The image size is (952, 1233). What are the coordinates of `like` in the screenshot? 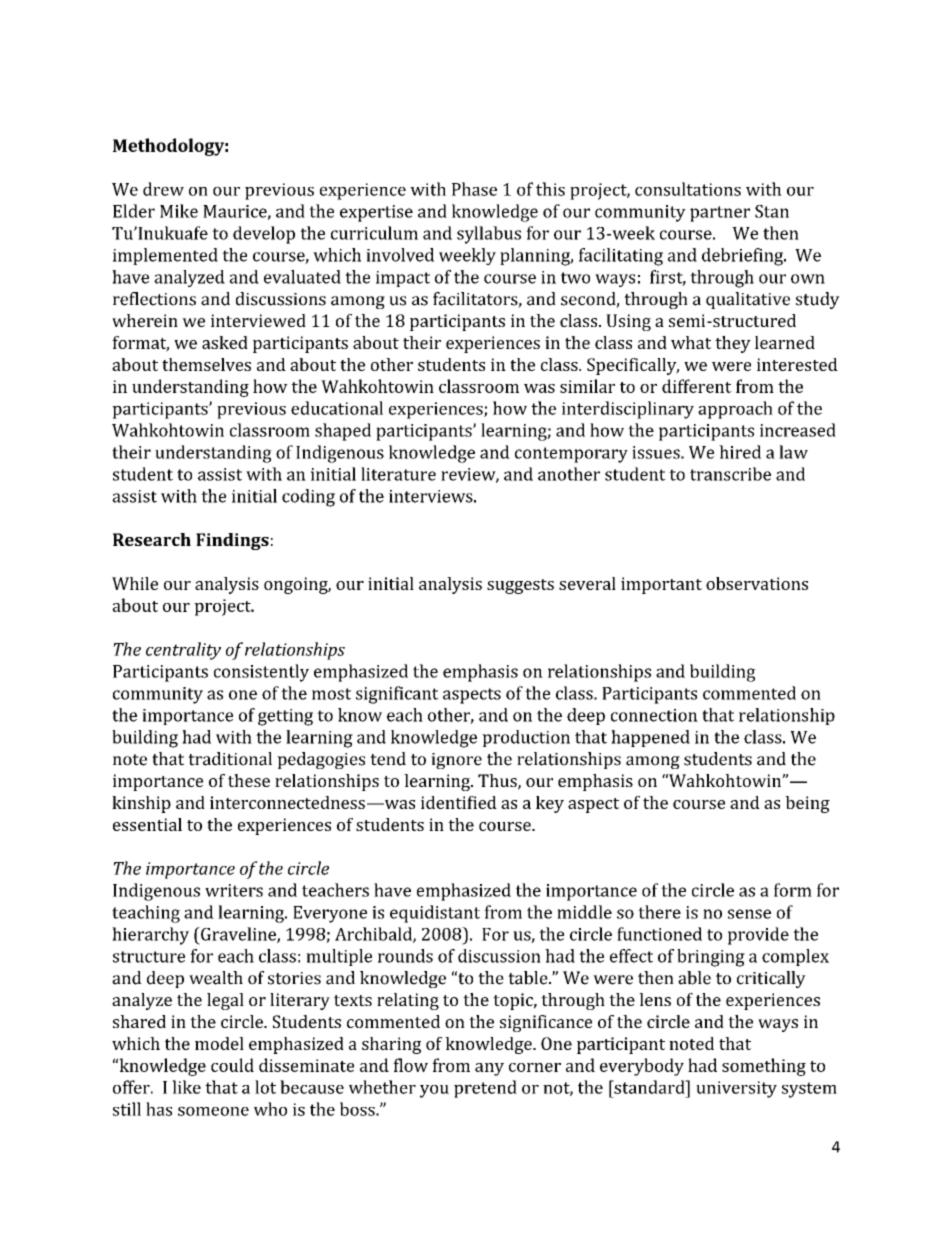 It's located at (186, 1087).
